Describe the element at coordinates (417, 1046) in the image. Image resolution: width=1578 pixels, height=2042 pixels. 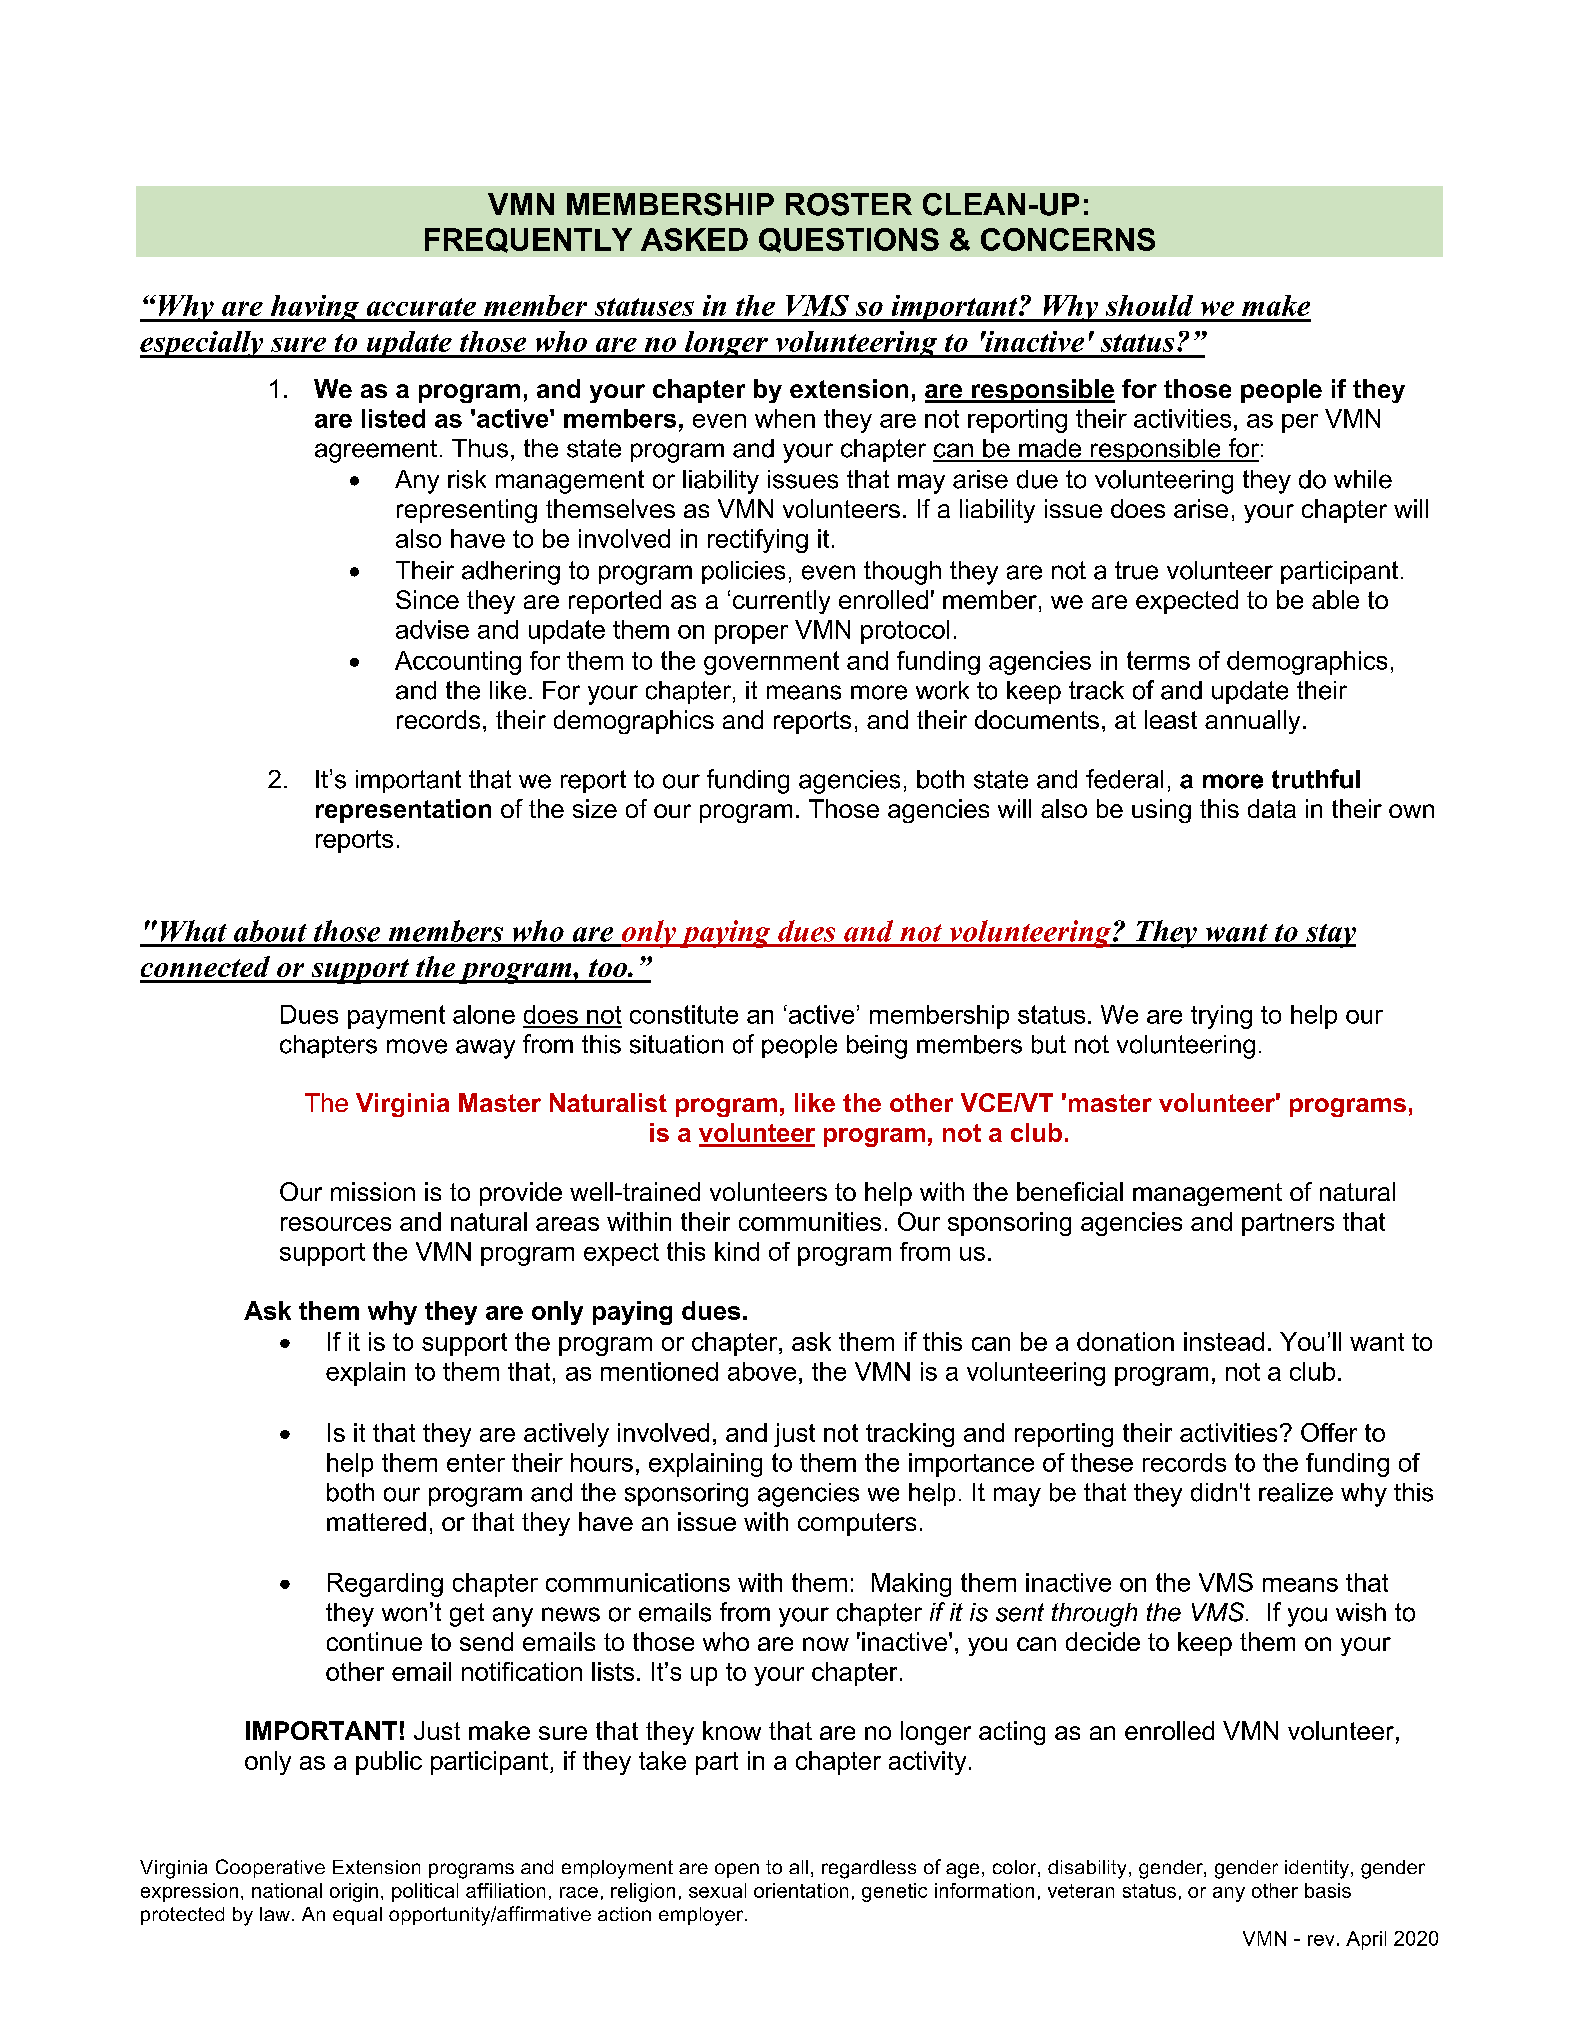
I see `move` at that location.
